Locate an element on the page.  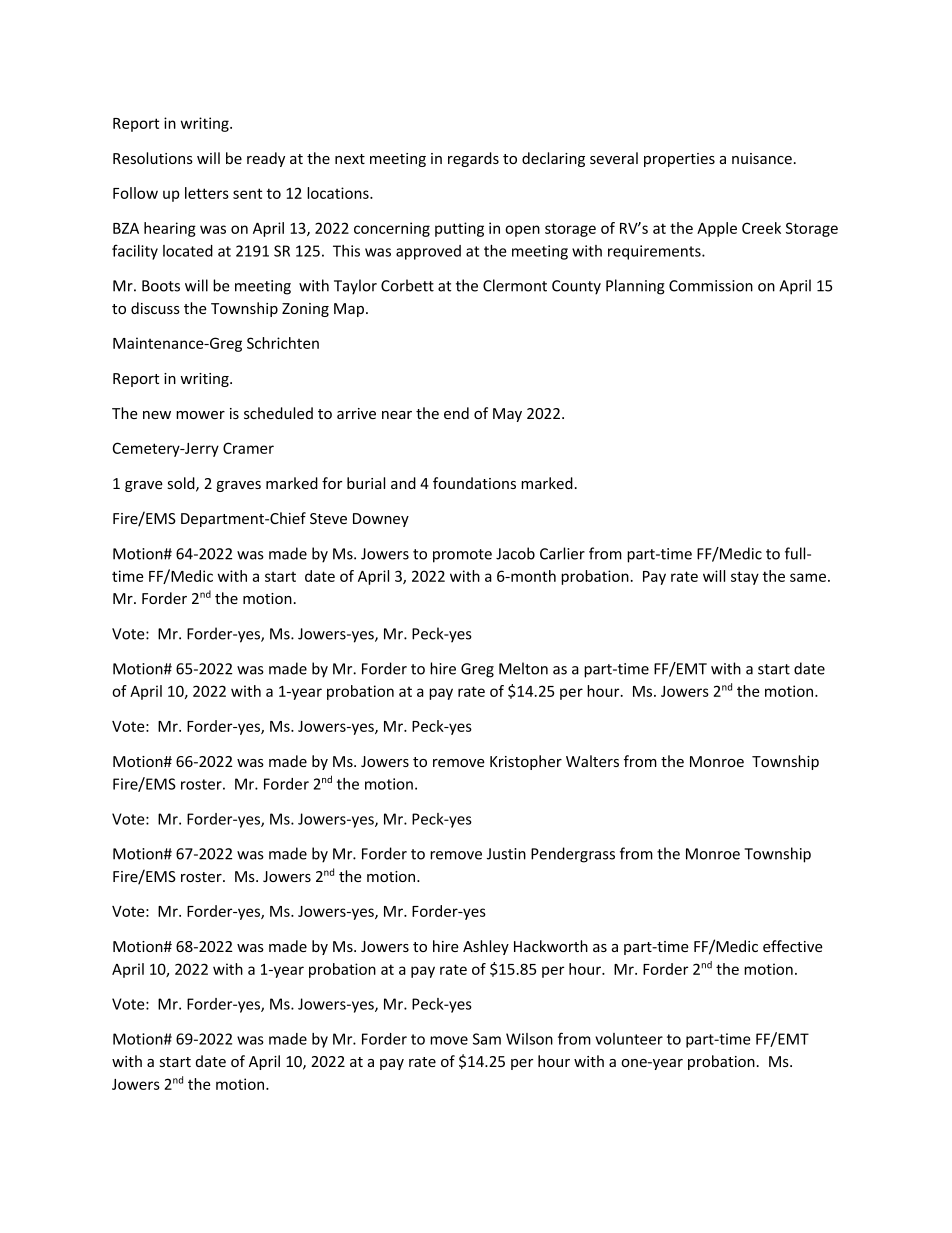
Wilson is located at coordinates (529, 1039).
